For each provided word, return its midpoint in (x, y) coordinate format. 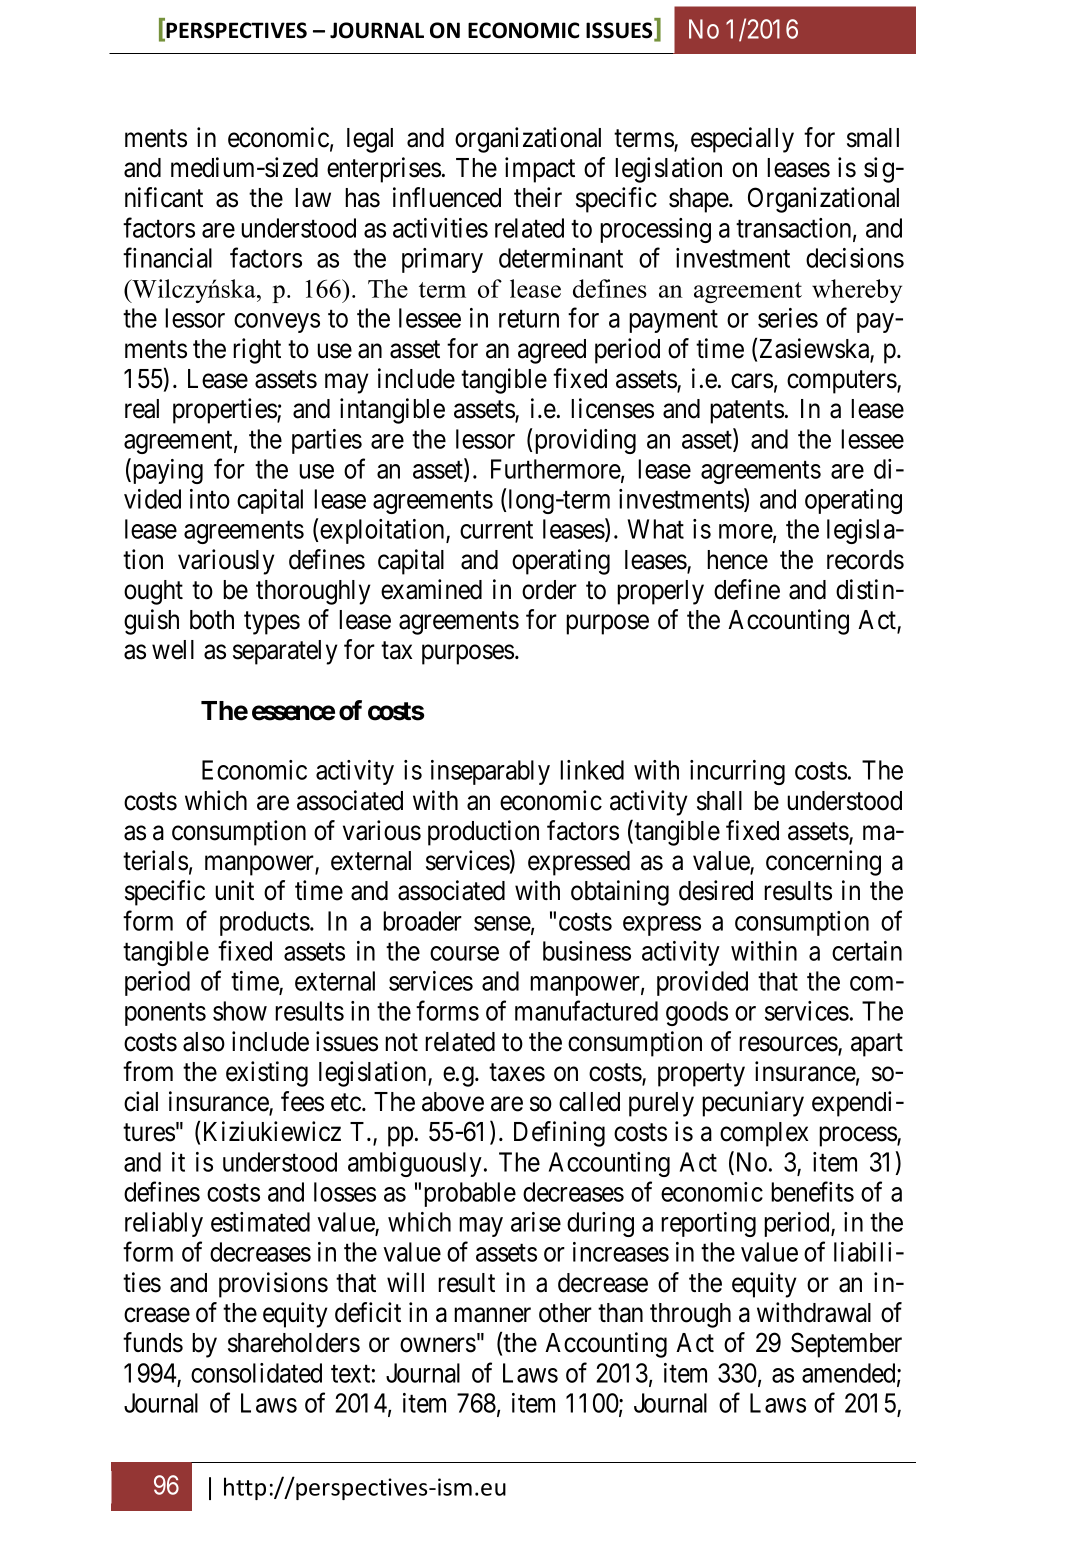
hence (737, 560)
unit (234, 890)
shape (699, 200)
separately (285, 652)
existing (267, 1074)
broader (422, 921)
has (362, 198)
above (453, 1102)
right (257, 351)
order (549, 590)
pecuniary (753, 1104)
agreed (552, 351)
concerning (823, 863)
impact (540, 170)
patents (747, 412)
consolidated (256, 1373)
